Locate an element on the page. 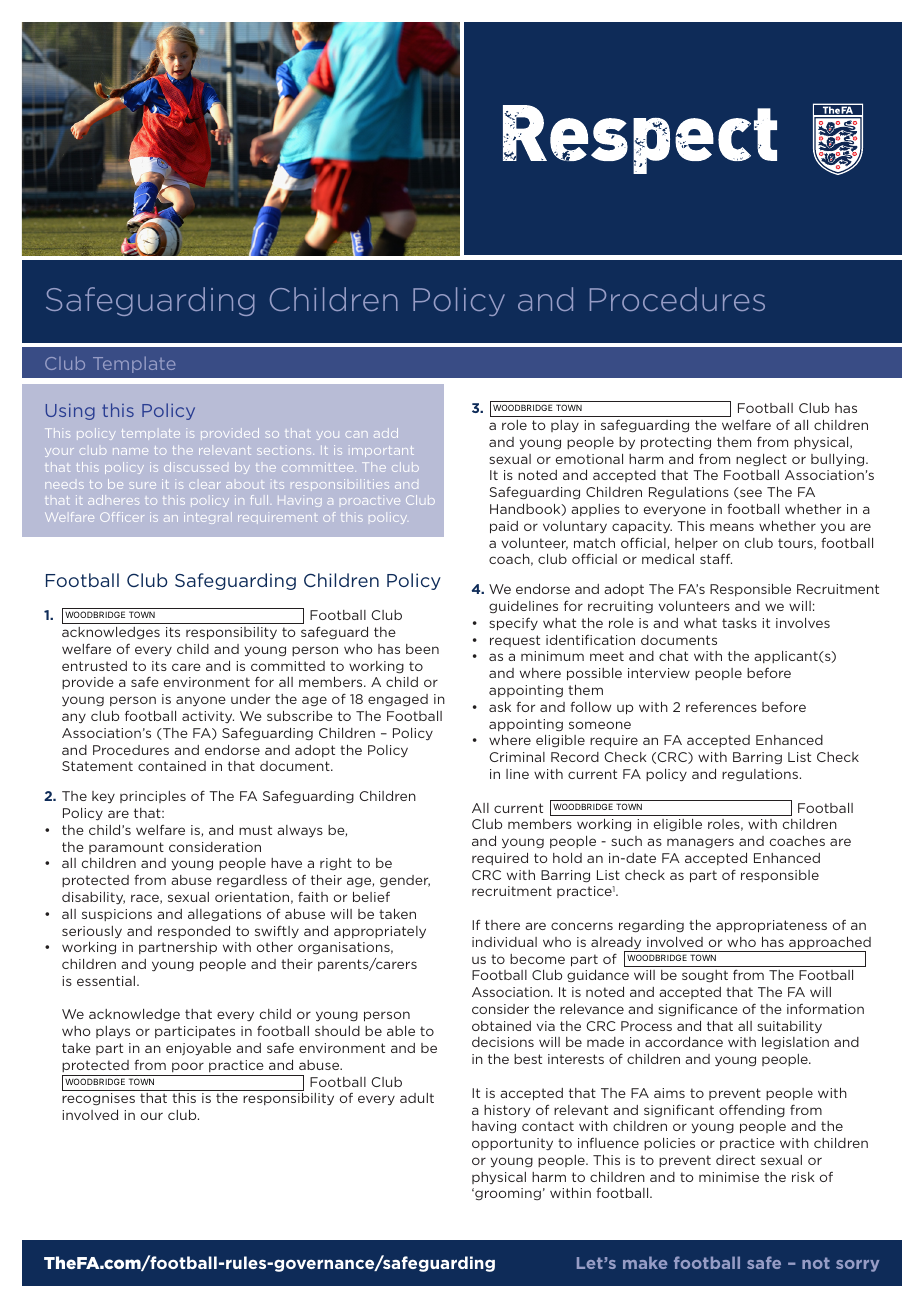  neglect is located at coordinates (761, 460).
